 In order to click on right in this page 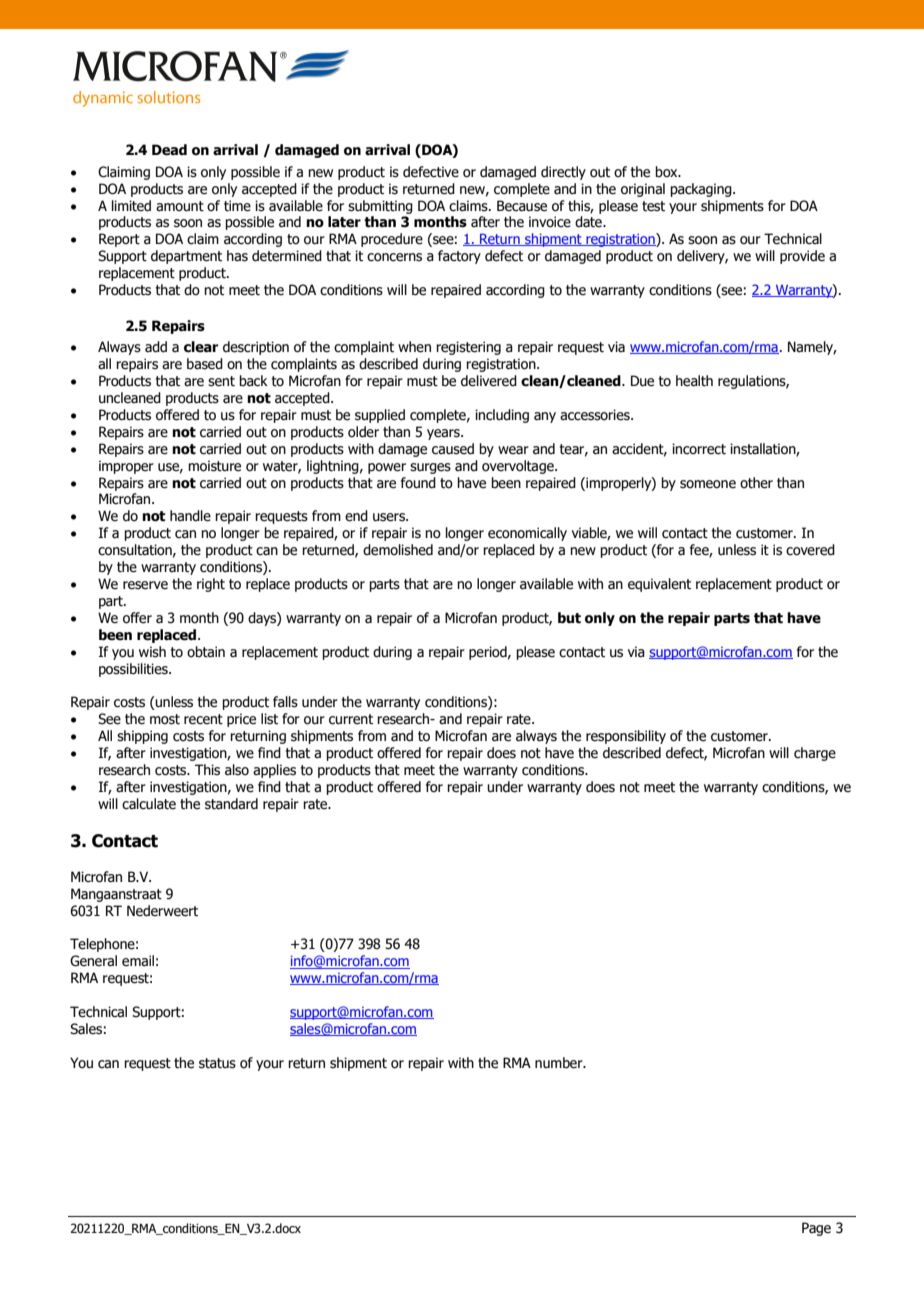, I will do `click(211, 585)`.
